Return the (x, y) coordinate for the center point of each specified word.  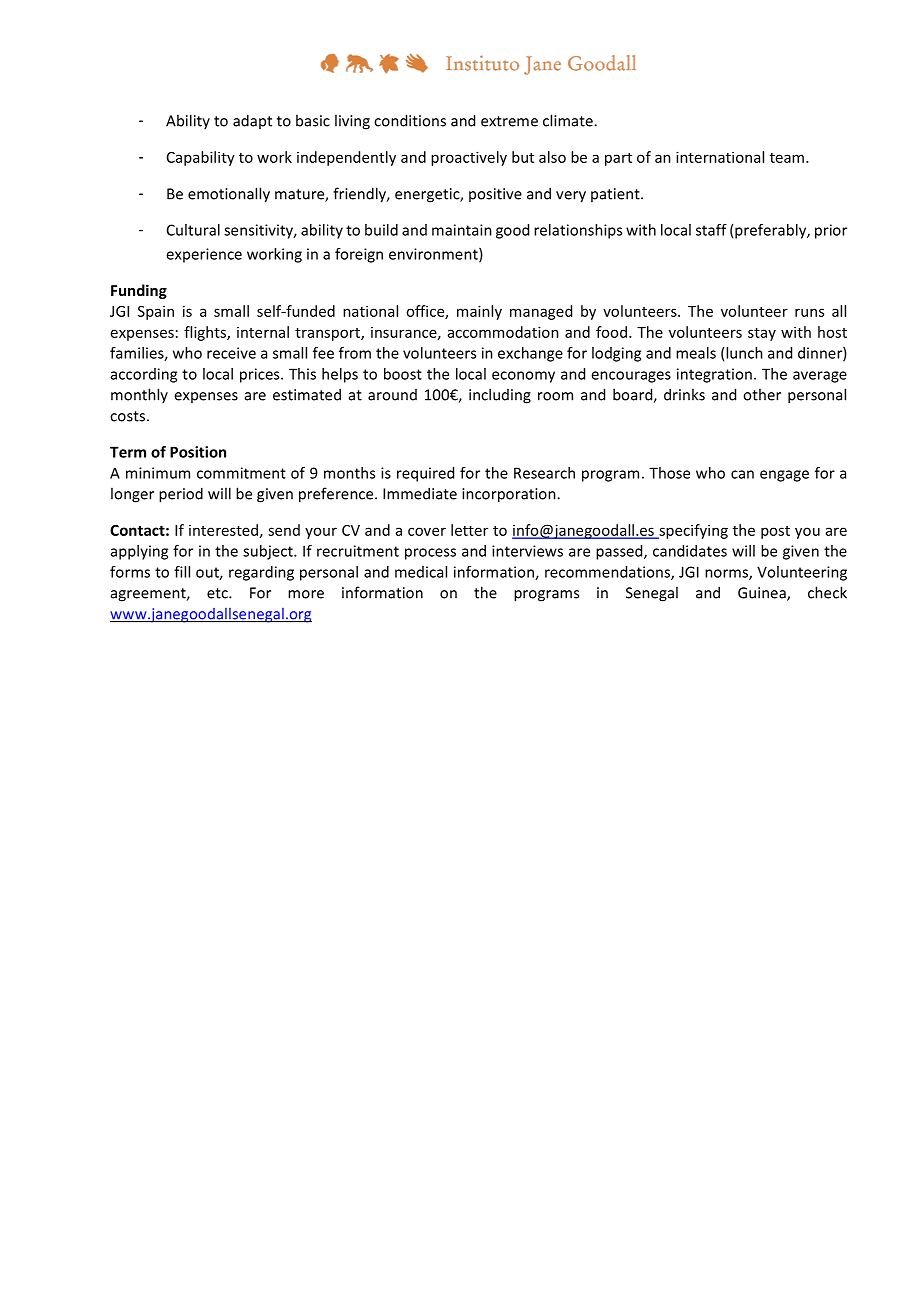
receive (231, 353)
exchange (530, 354)
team (787, 158)
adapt (252, 121)
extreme (509, 121)
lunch (744, 353)
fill (182, 572)
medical (421, 572)
